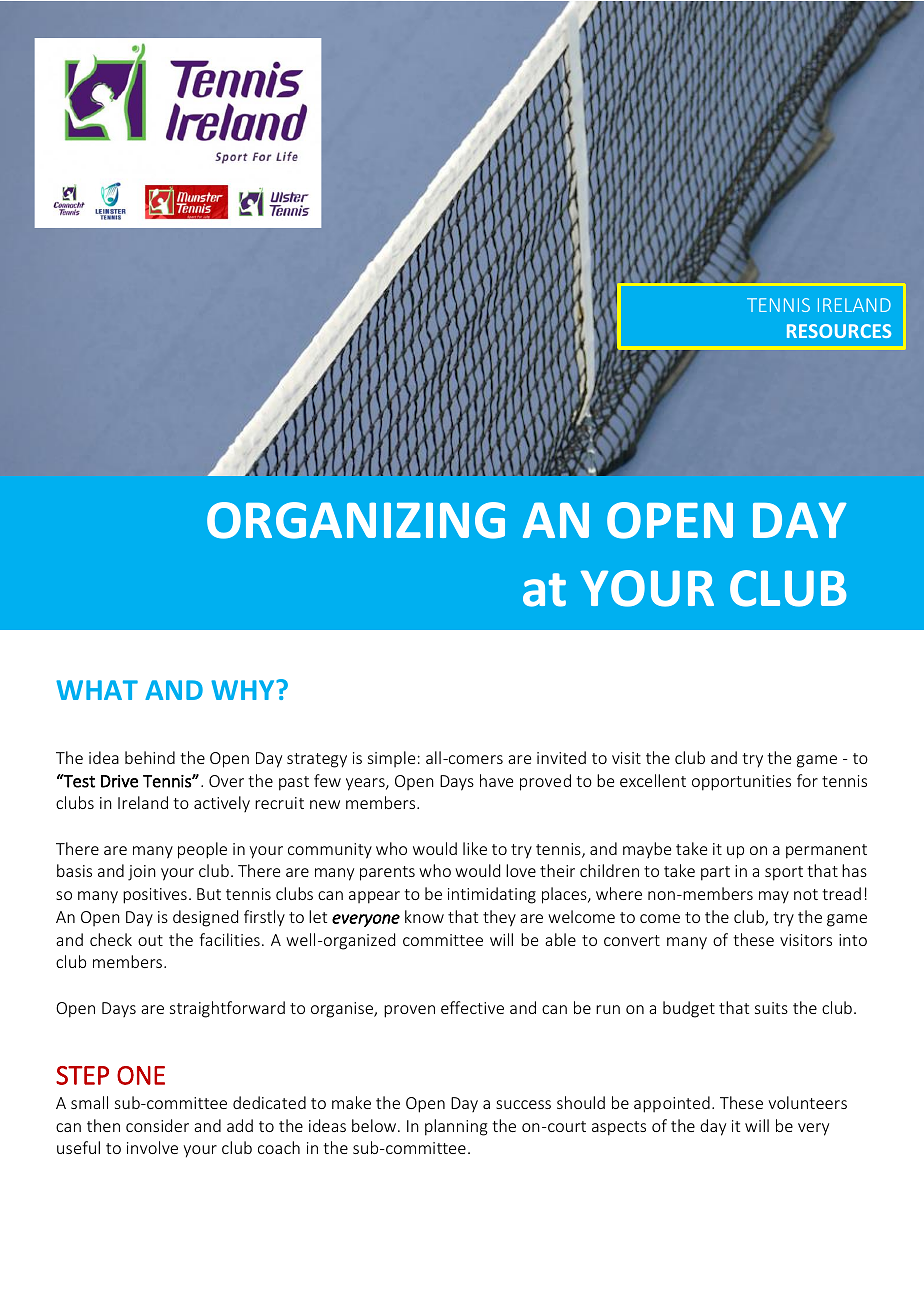 The height and width of the screenshot is (1308, 924). What do you see at coordinates (839, 331) in the screenshot?
I see `RESOURCES` at bounding box center [839, 331].
